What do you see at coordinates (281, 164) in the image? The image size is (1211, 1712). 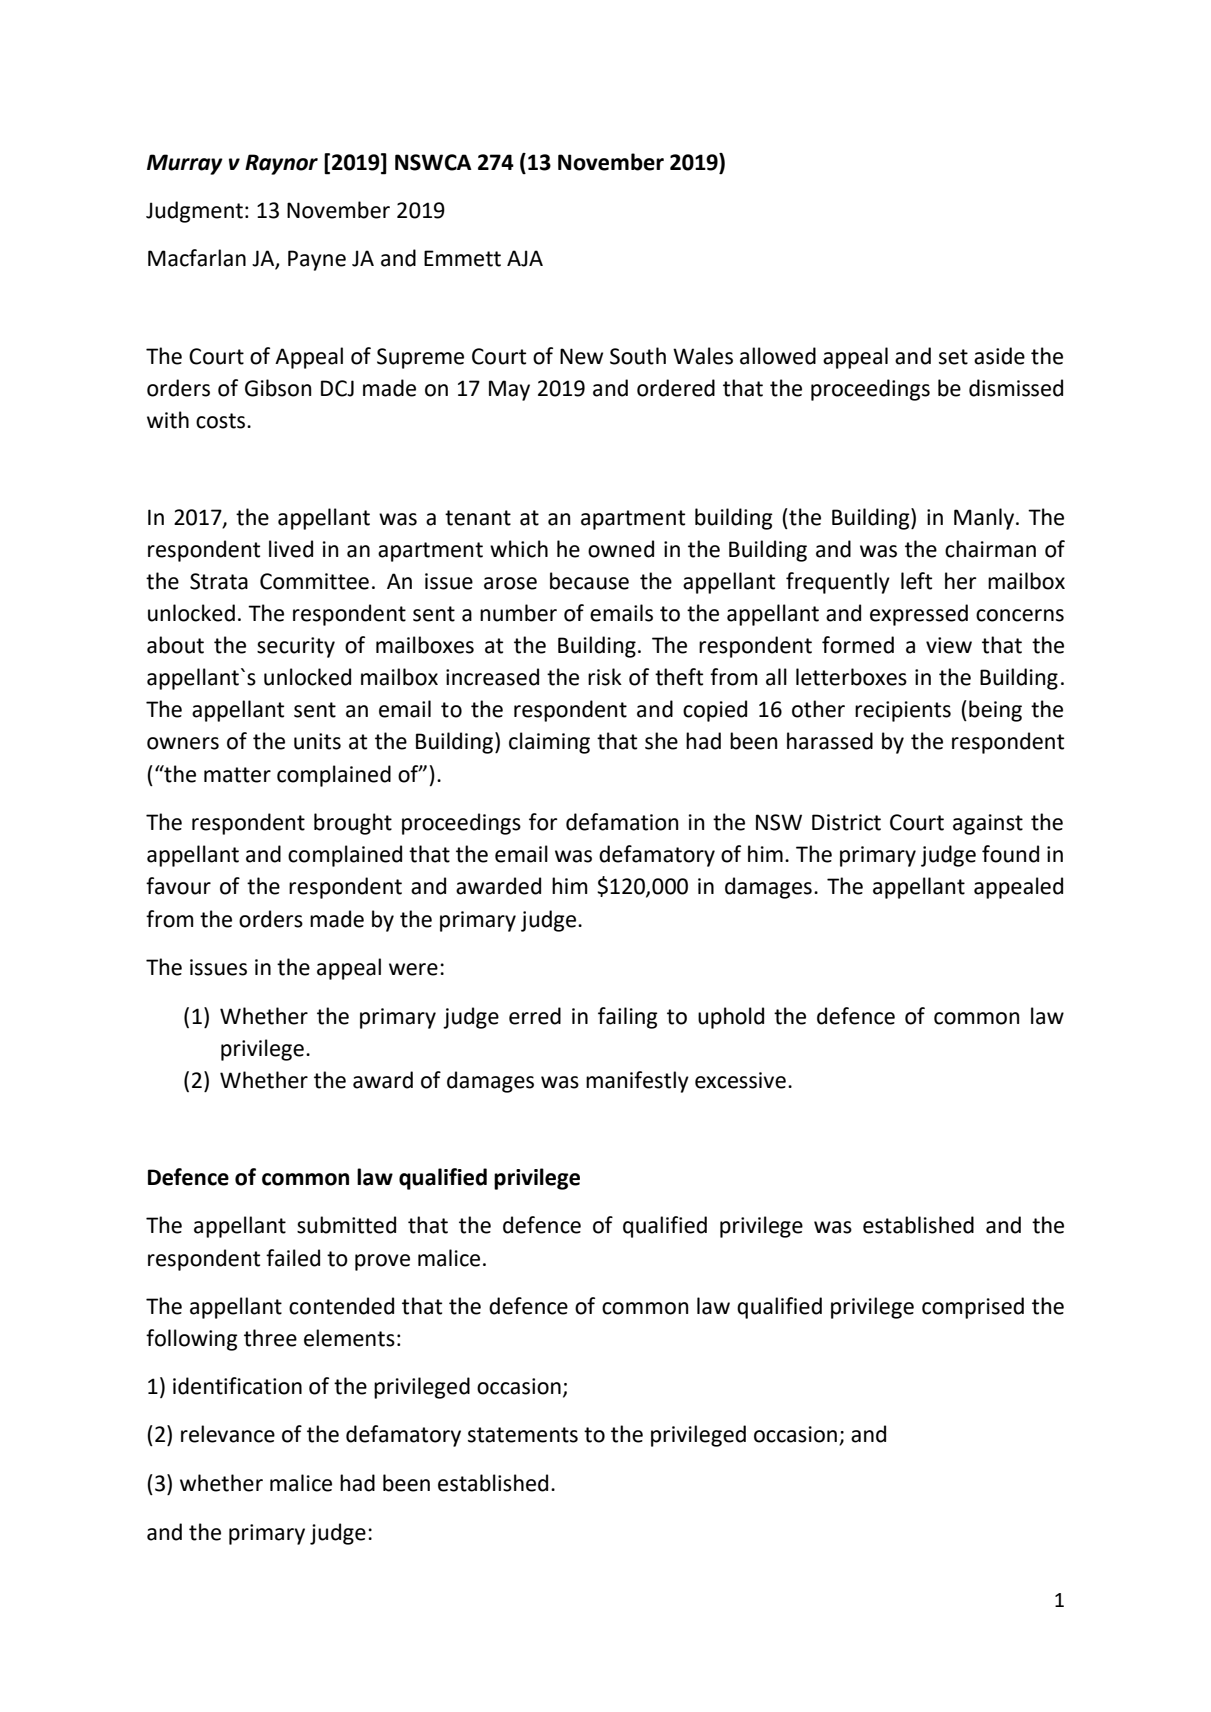 I see `Raynor` at bounding box center [281, 164].
